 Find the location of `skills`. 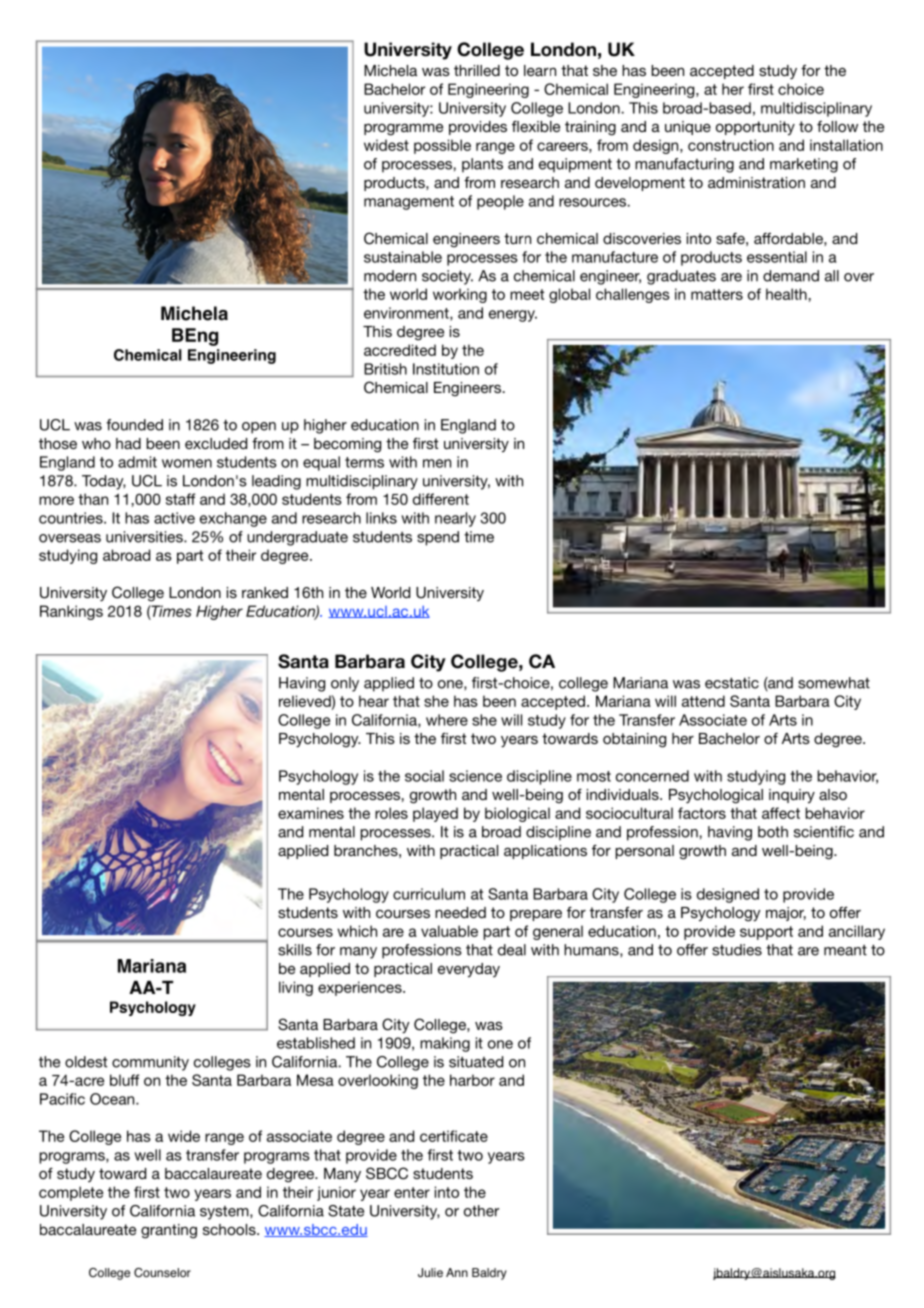

skills is located at coordinates (295, 950).
